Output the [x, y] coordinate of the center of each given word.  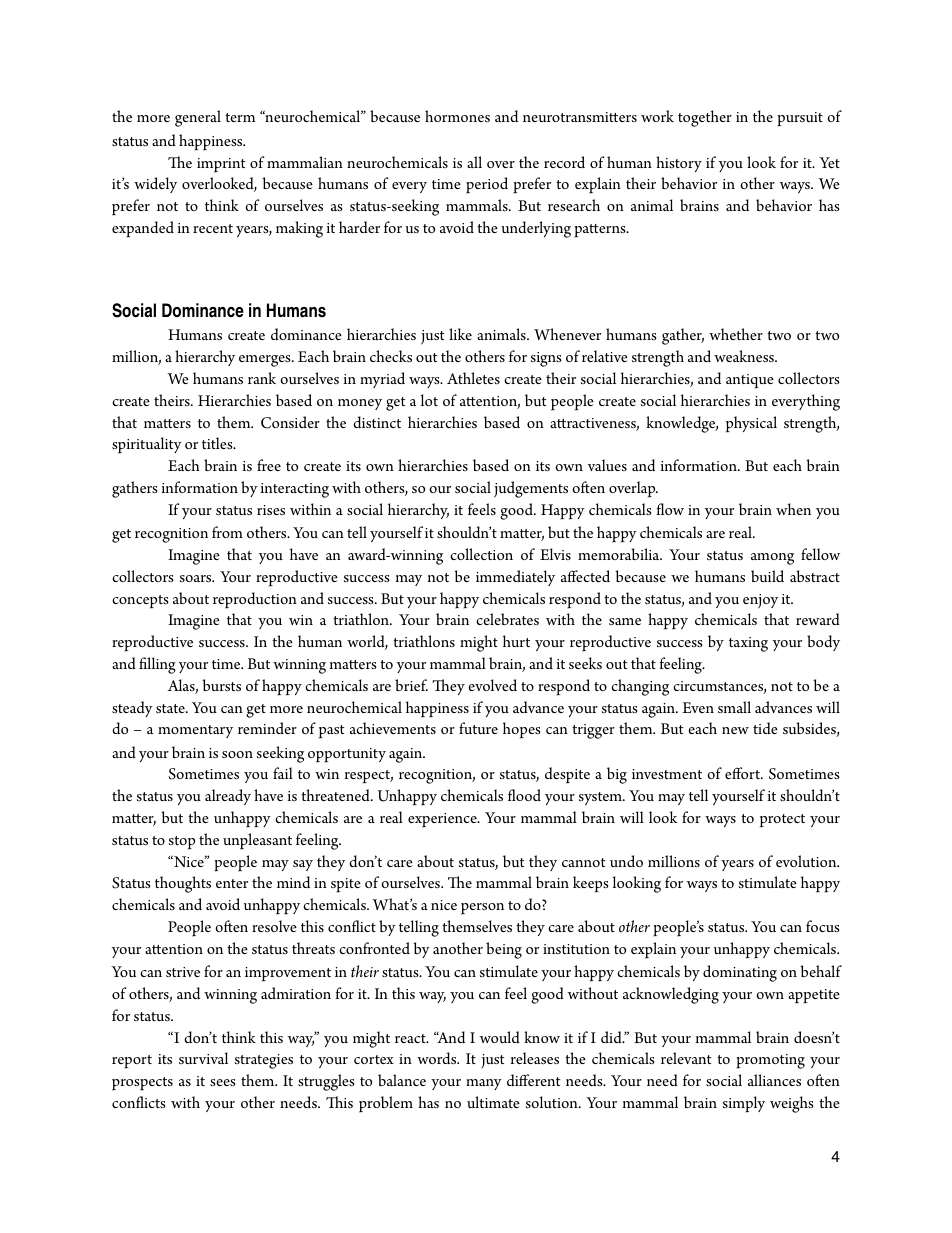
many [484, 1084]
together [705, 118]
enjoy [760, 601]
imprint [221, 165]
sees [223, 1082]
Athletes [473, 378]
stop [182, 843]
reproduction [255, 600]
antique [750, 381]
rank [262, 378]
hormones [457, 116]
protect [782, 821]
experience [443, 820]
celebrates [507, 619]
